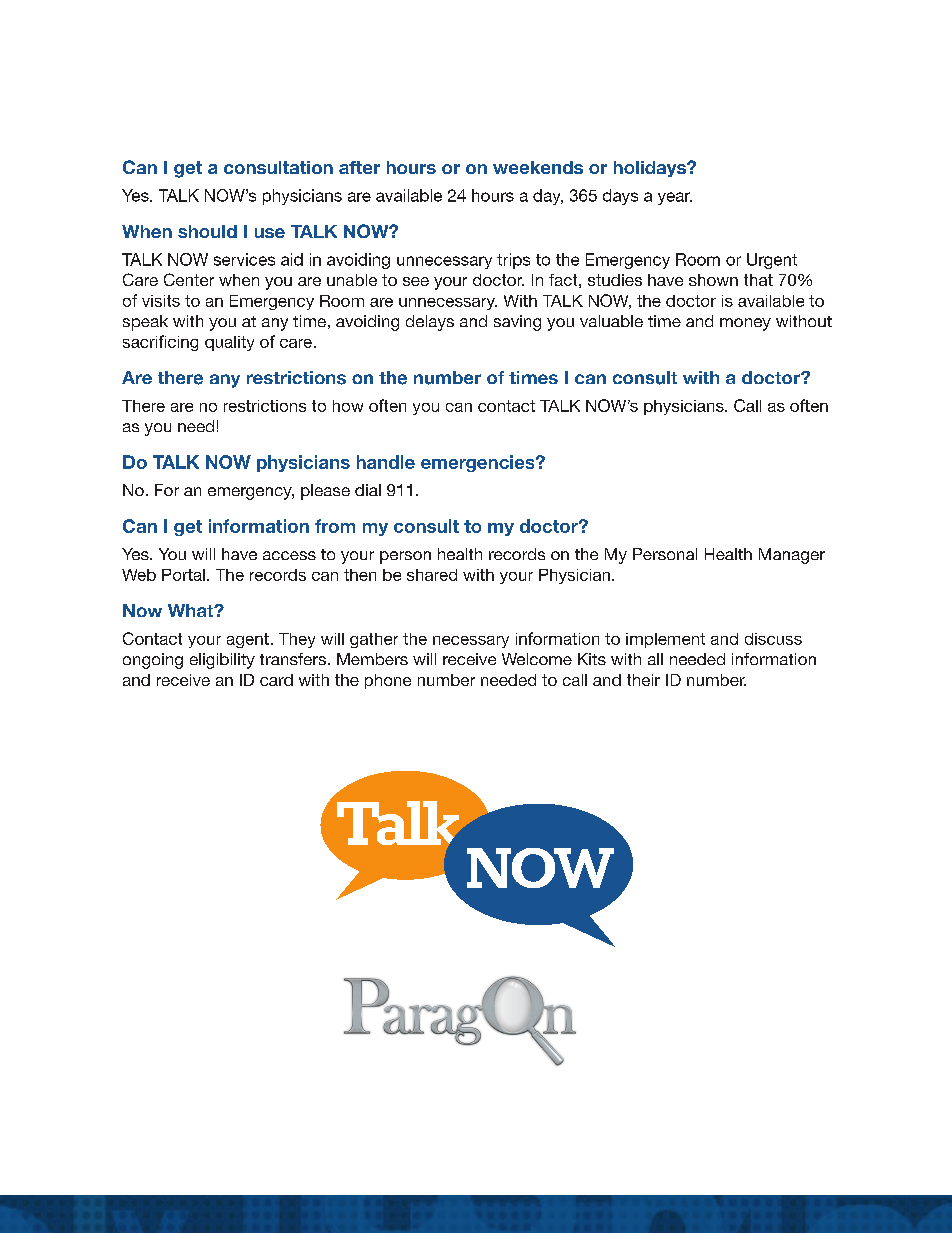 This screenshot has width=952, height=1233. Describe the element at coordinates (479, 463) in the screenshot. I see `emergencies` at that location.
